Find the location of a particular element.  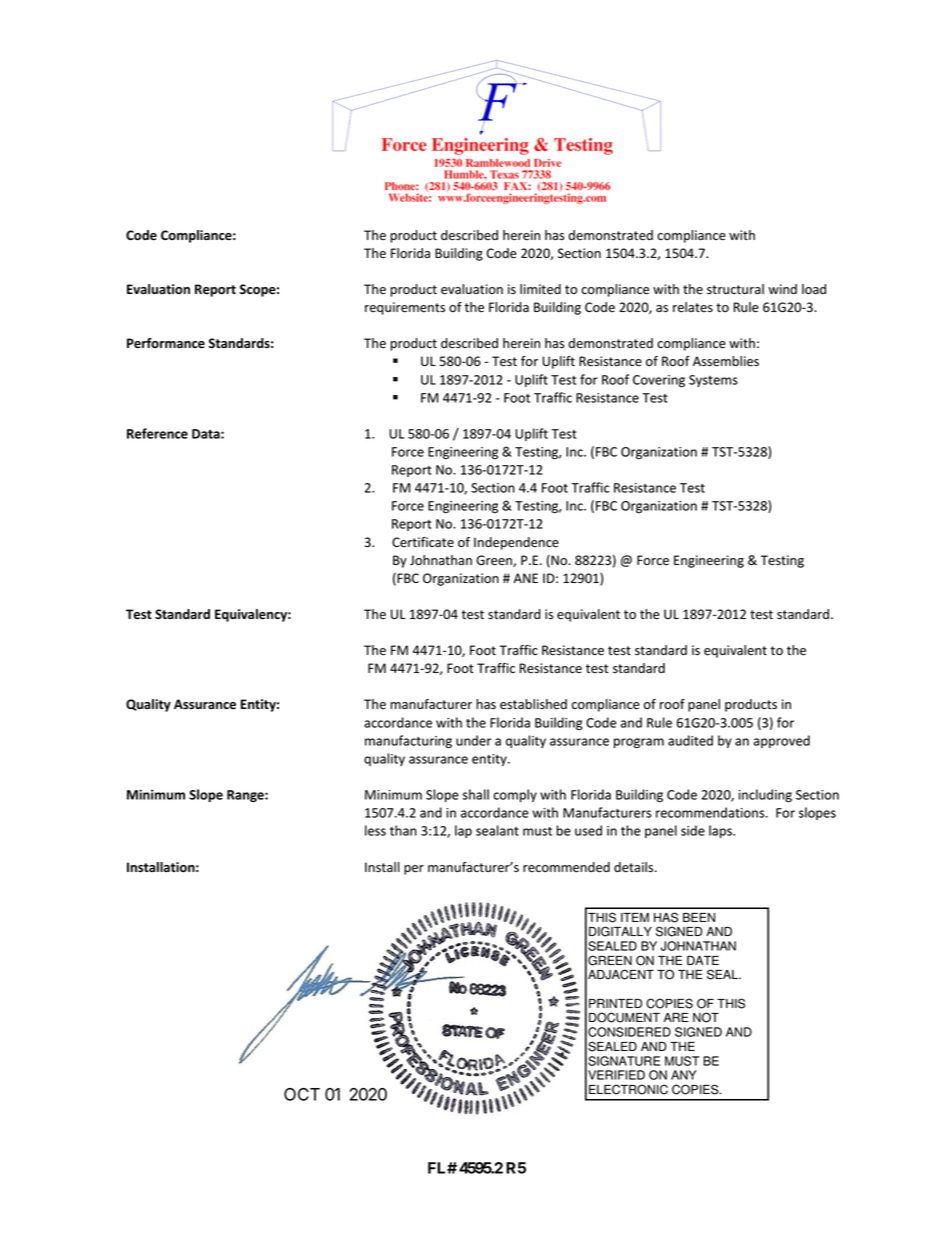

structural is located at coordinates (735, 289).
